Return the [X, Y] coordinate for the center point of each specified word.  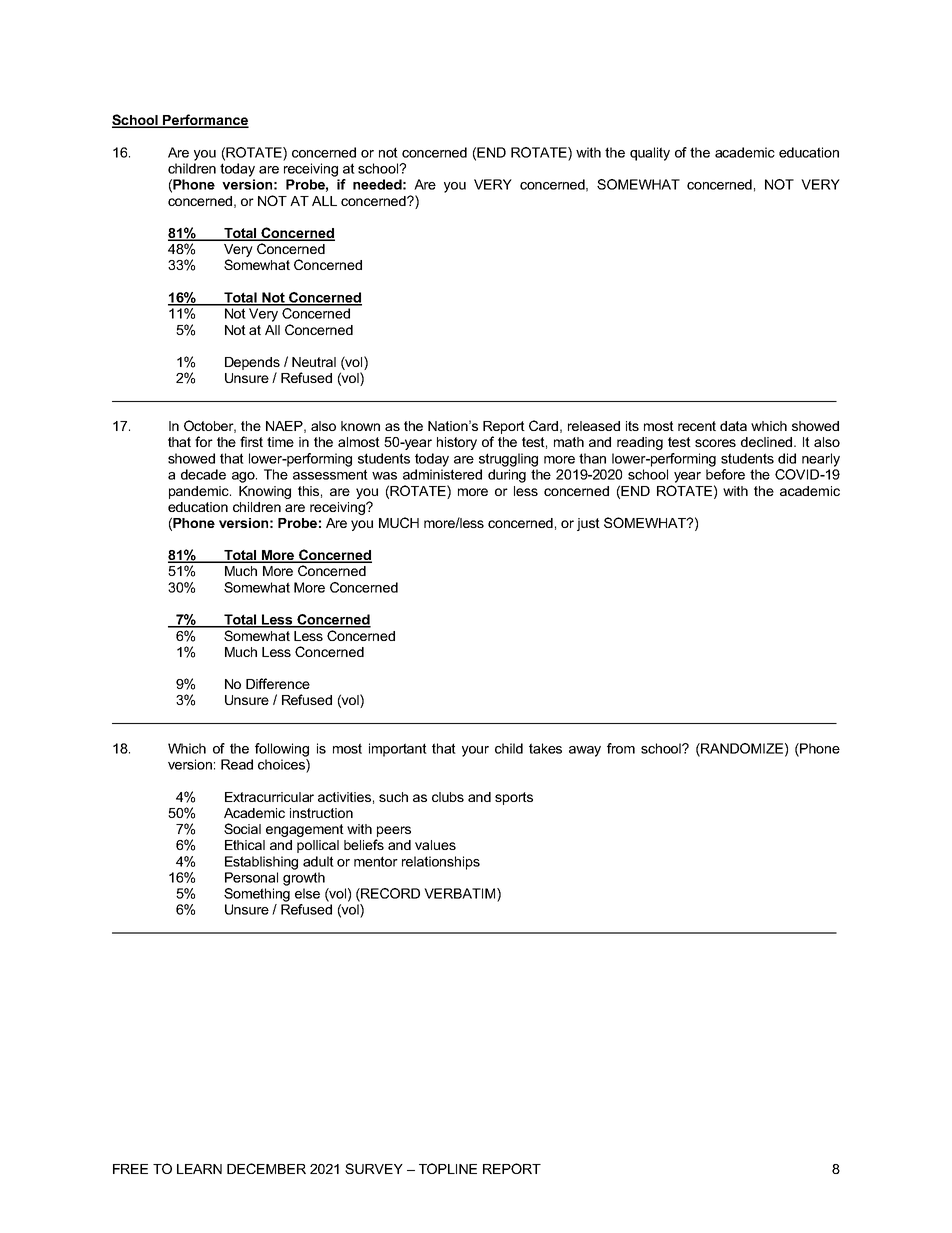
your [475, 751]
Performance [205, 121]
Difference [278, 683]
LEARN [199, 1169]
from [621, 748]
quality [650, 154]
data [733, 426]
